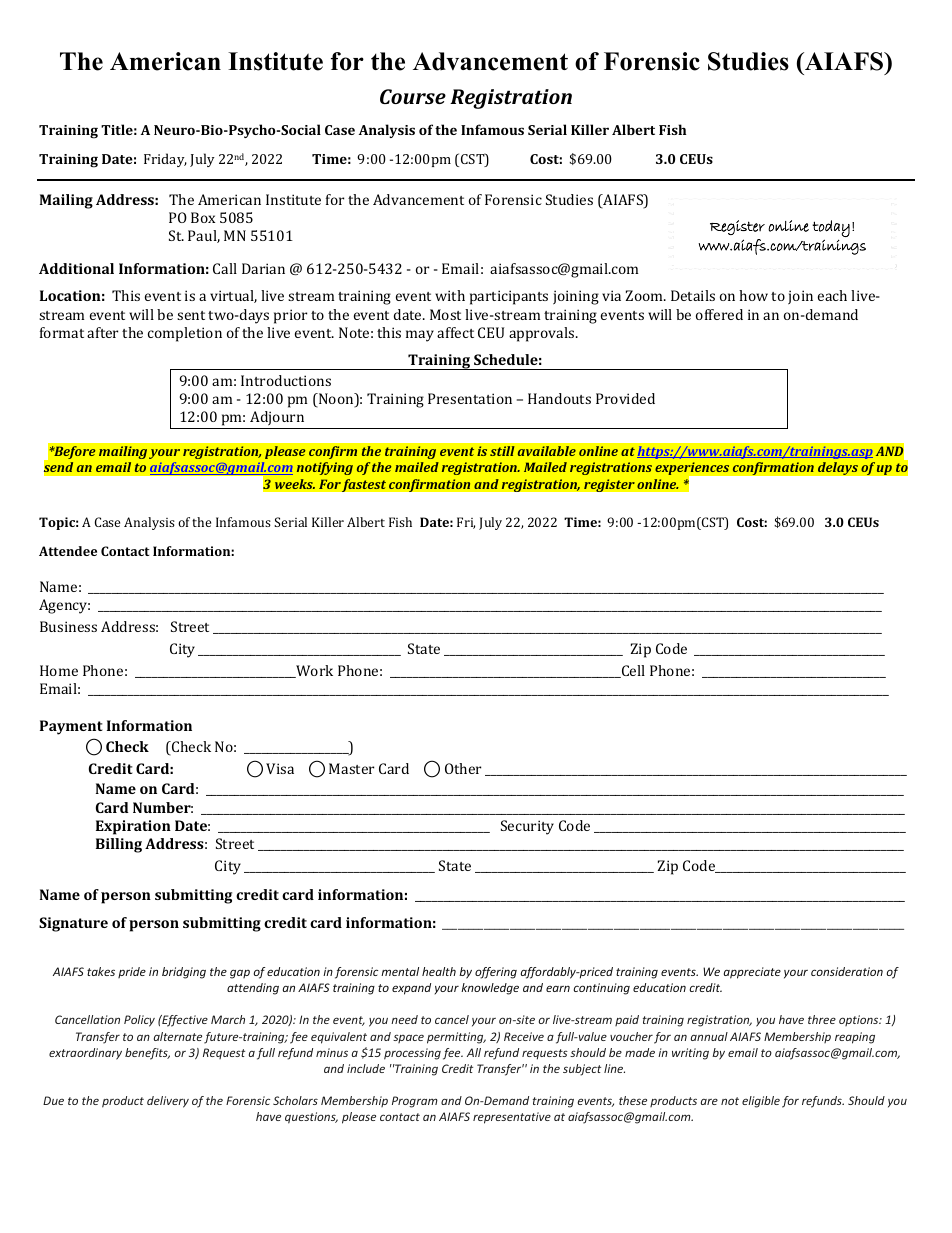  What do you see at coordinates (502, 451) in the screenshot?
I see `still` at bounding box center [502, 451].
